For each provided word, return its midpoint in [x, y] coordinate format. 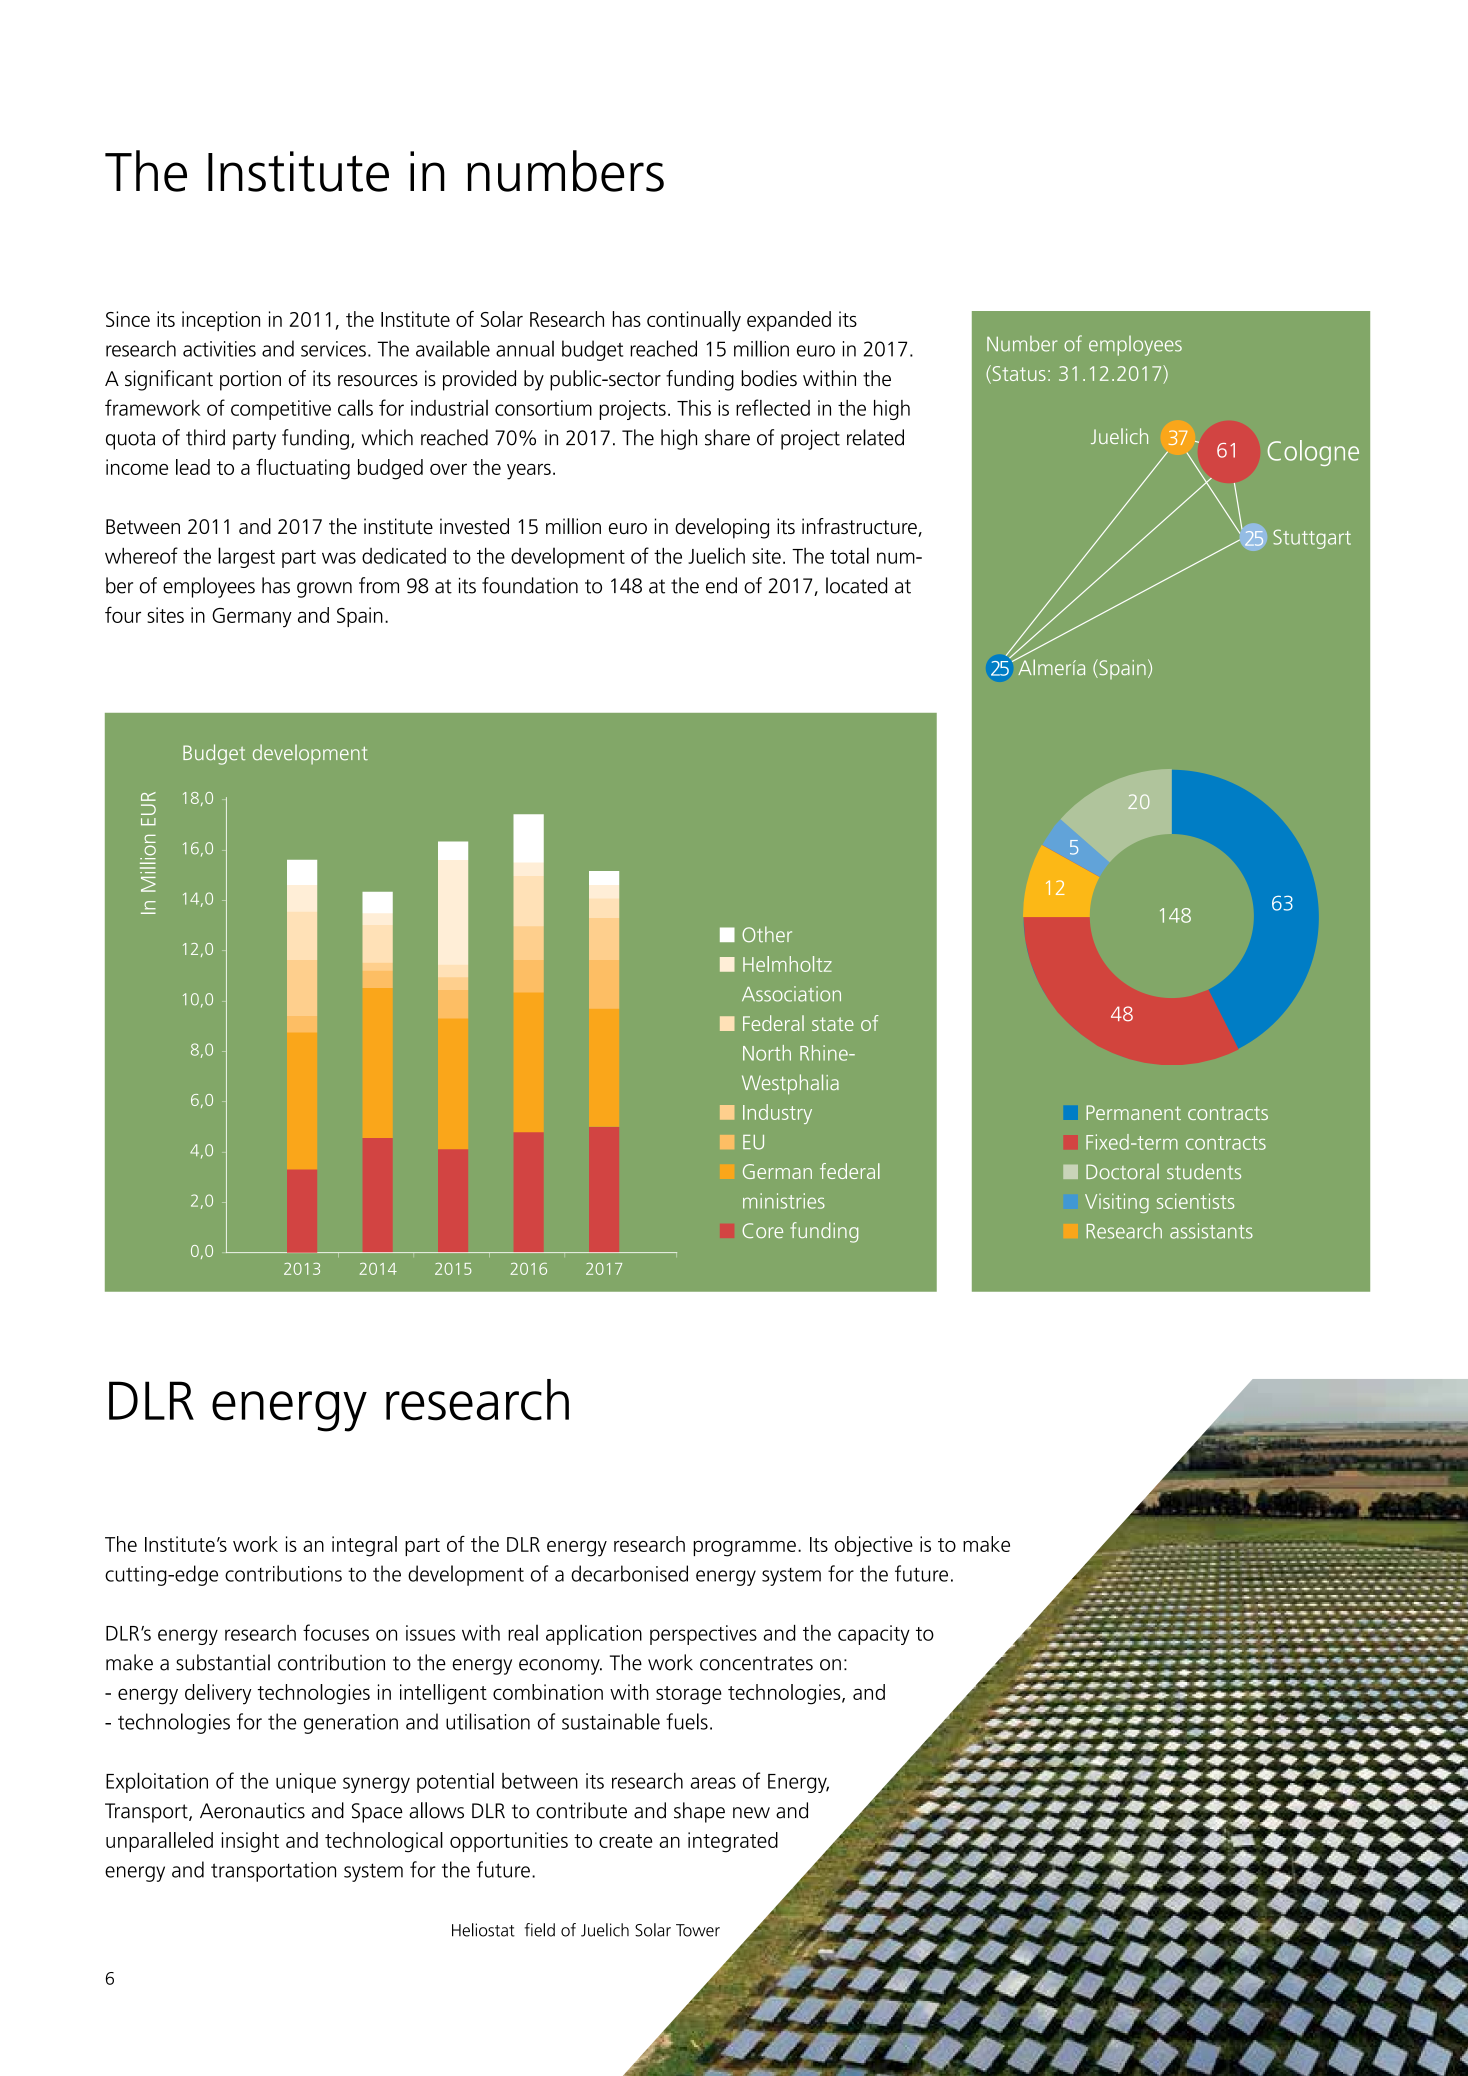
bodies [769, 378]
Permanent [1133, 1112]
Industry [777, 1114]
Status [1018, 374]
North [767, 1053]
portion [250, 380]
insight [250, 1842]
